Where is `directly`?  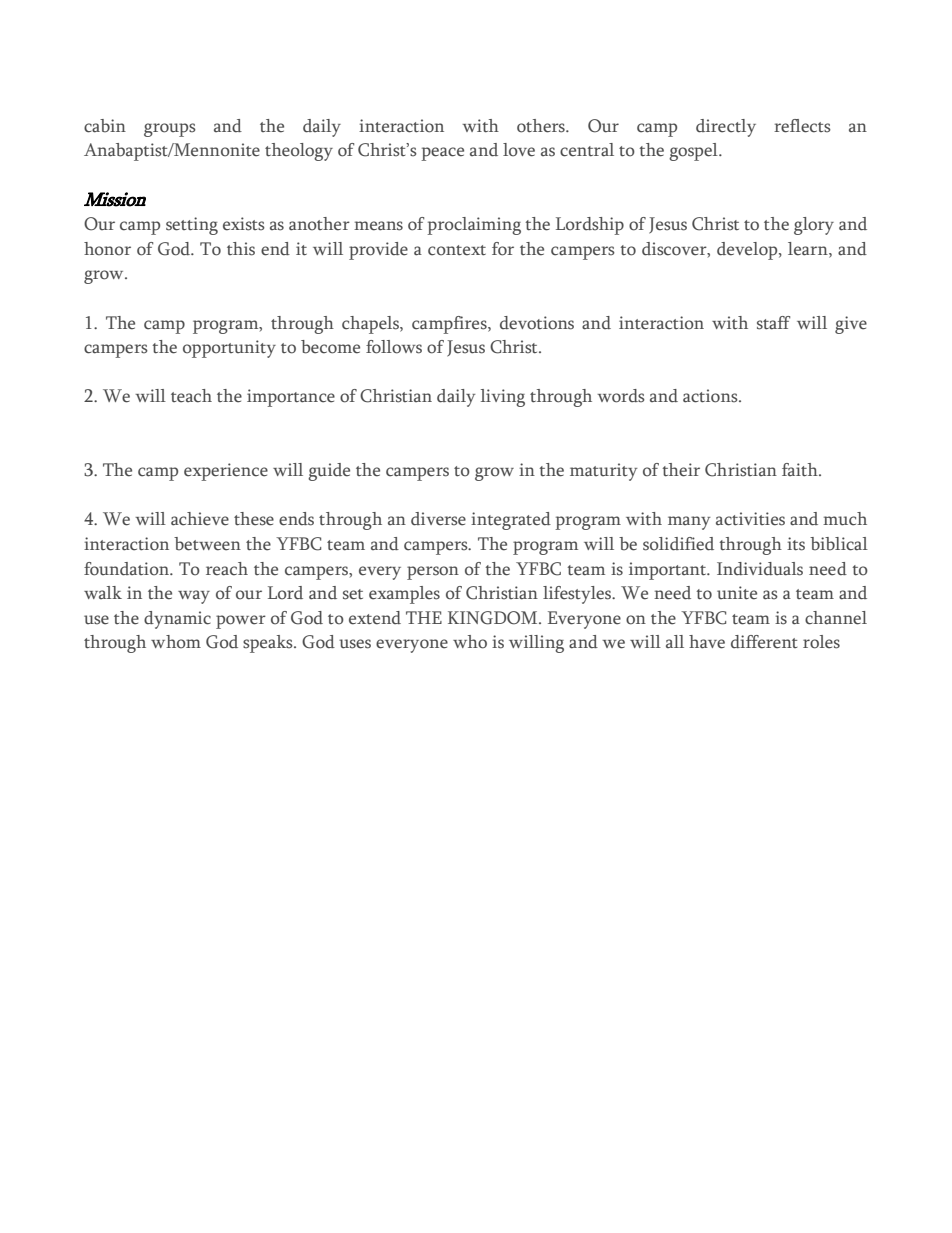 directly is located at coordinates (726, 128).
